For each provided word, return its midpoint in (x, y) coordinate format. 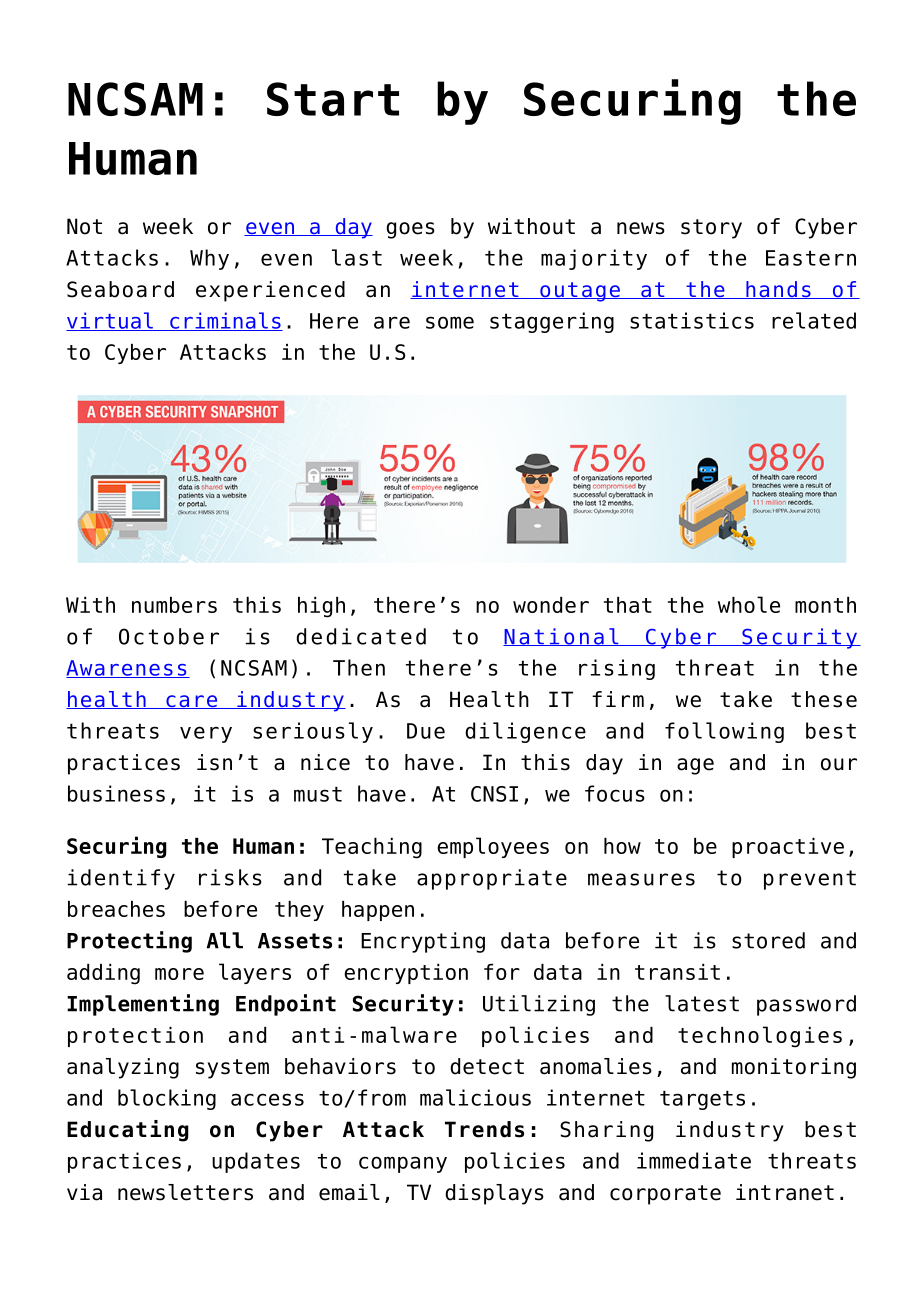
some (450, 322)
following (724, 732)
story (711, 229)
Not (84, 226)
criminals (225, 321)
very (206, 734)
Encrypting (423, 942)
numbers (174, 605)
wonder (551, 605)
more (179, 974)
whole (749, 604)
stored (768, 940)
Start (333, 99)
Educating (128, 1131)
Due (426, 731)
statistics (692, 320)
